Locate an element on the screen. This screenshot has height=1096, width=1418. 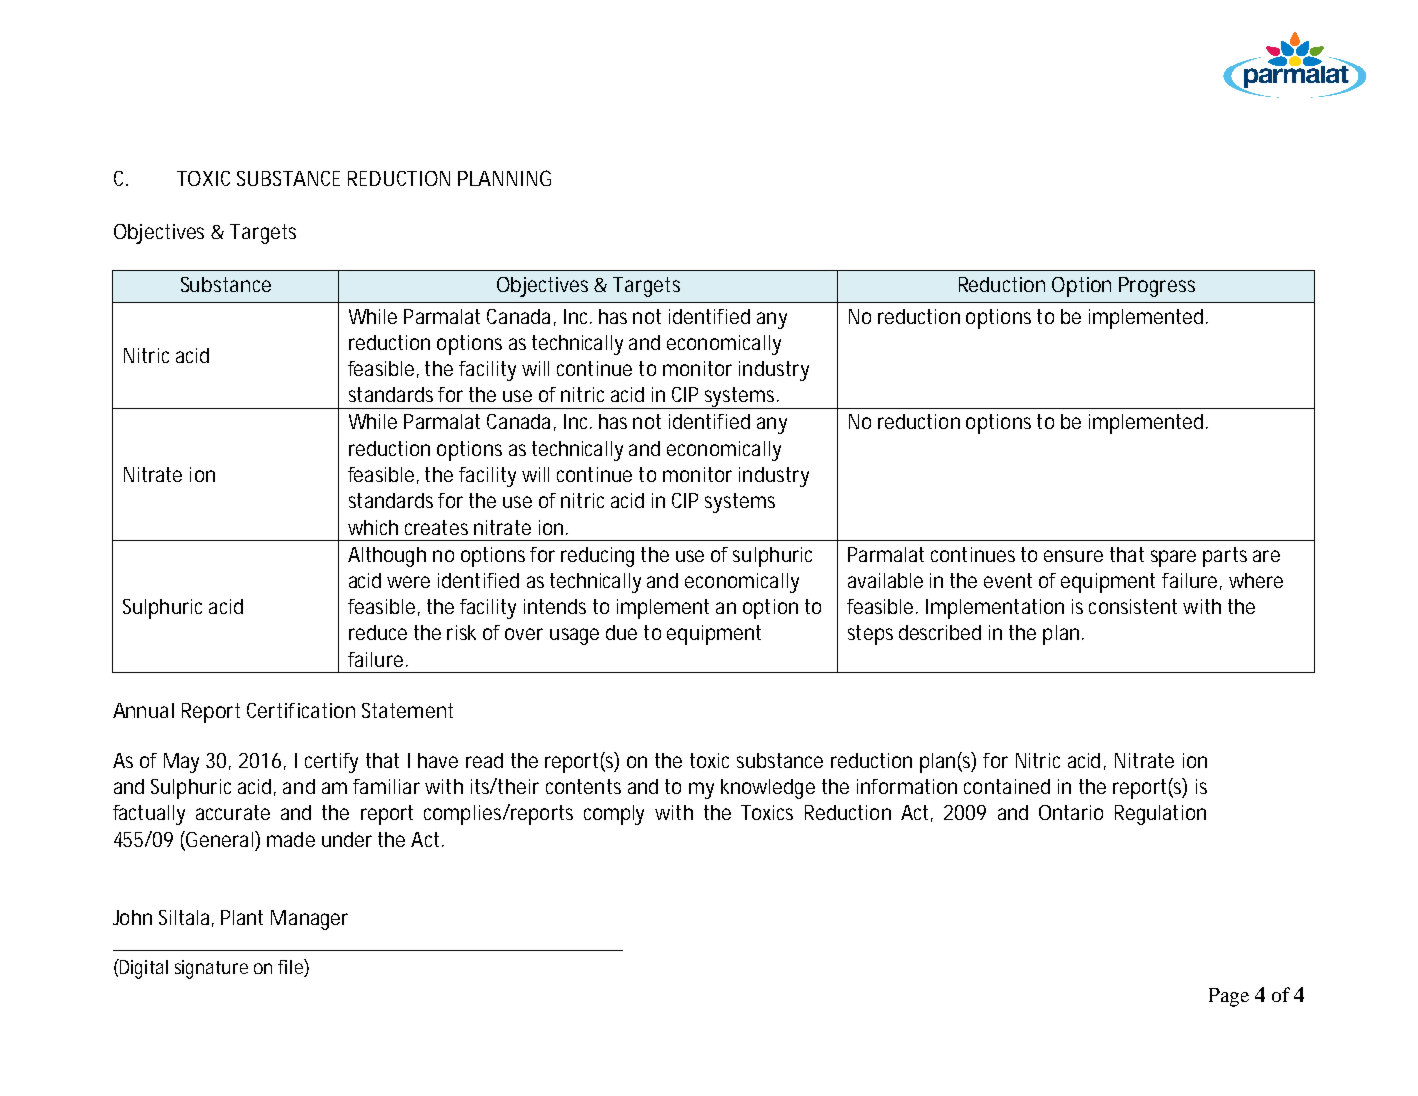
signature is located at coordinates (211, 969).
